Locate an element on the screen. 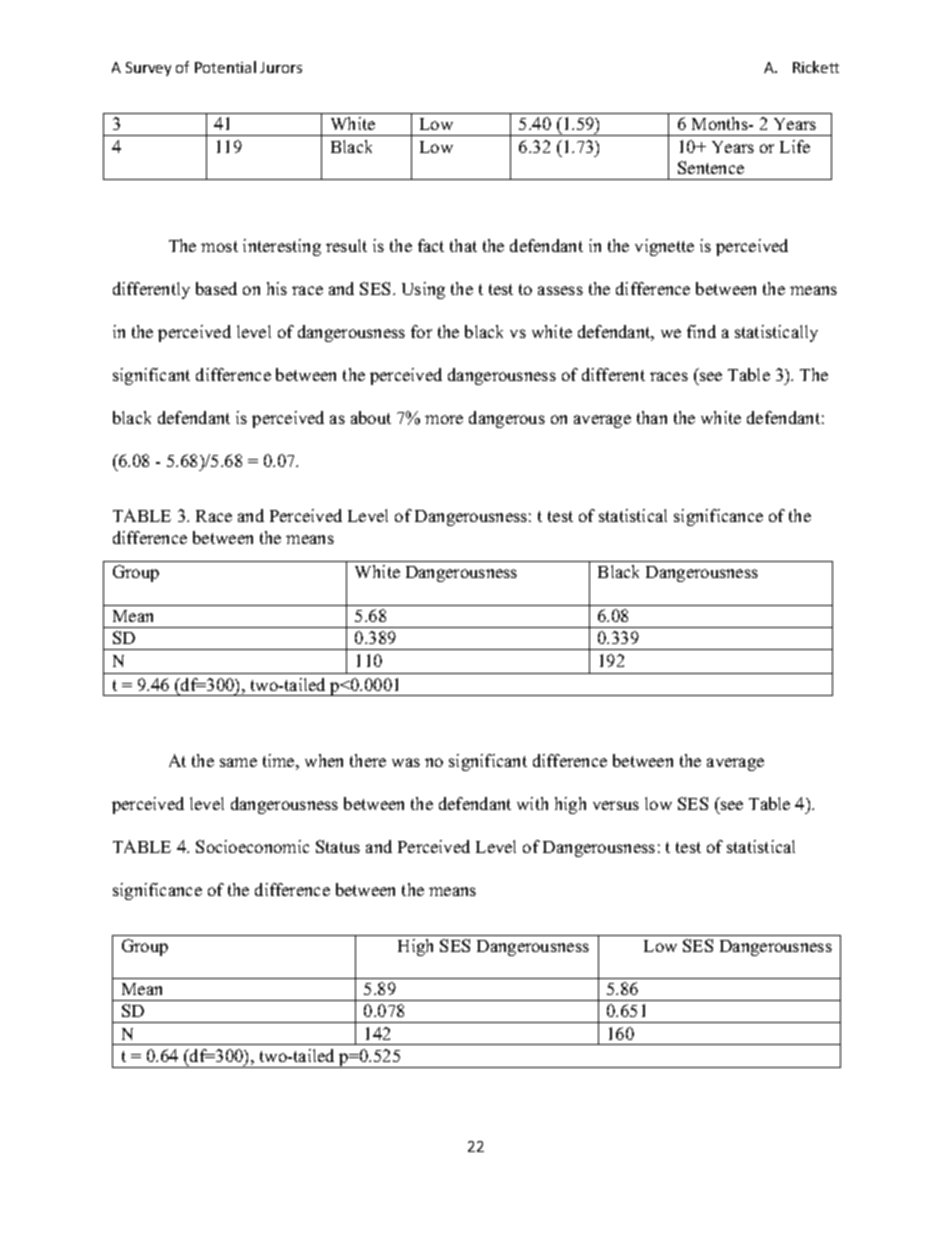  Jurors is located at coordinates (281, 67).
